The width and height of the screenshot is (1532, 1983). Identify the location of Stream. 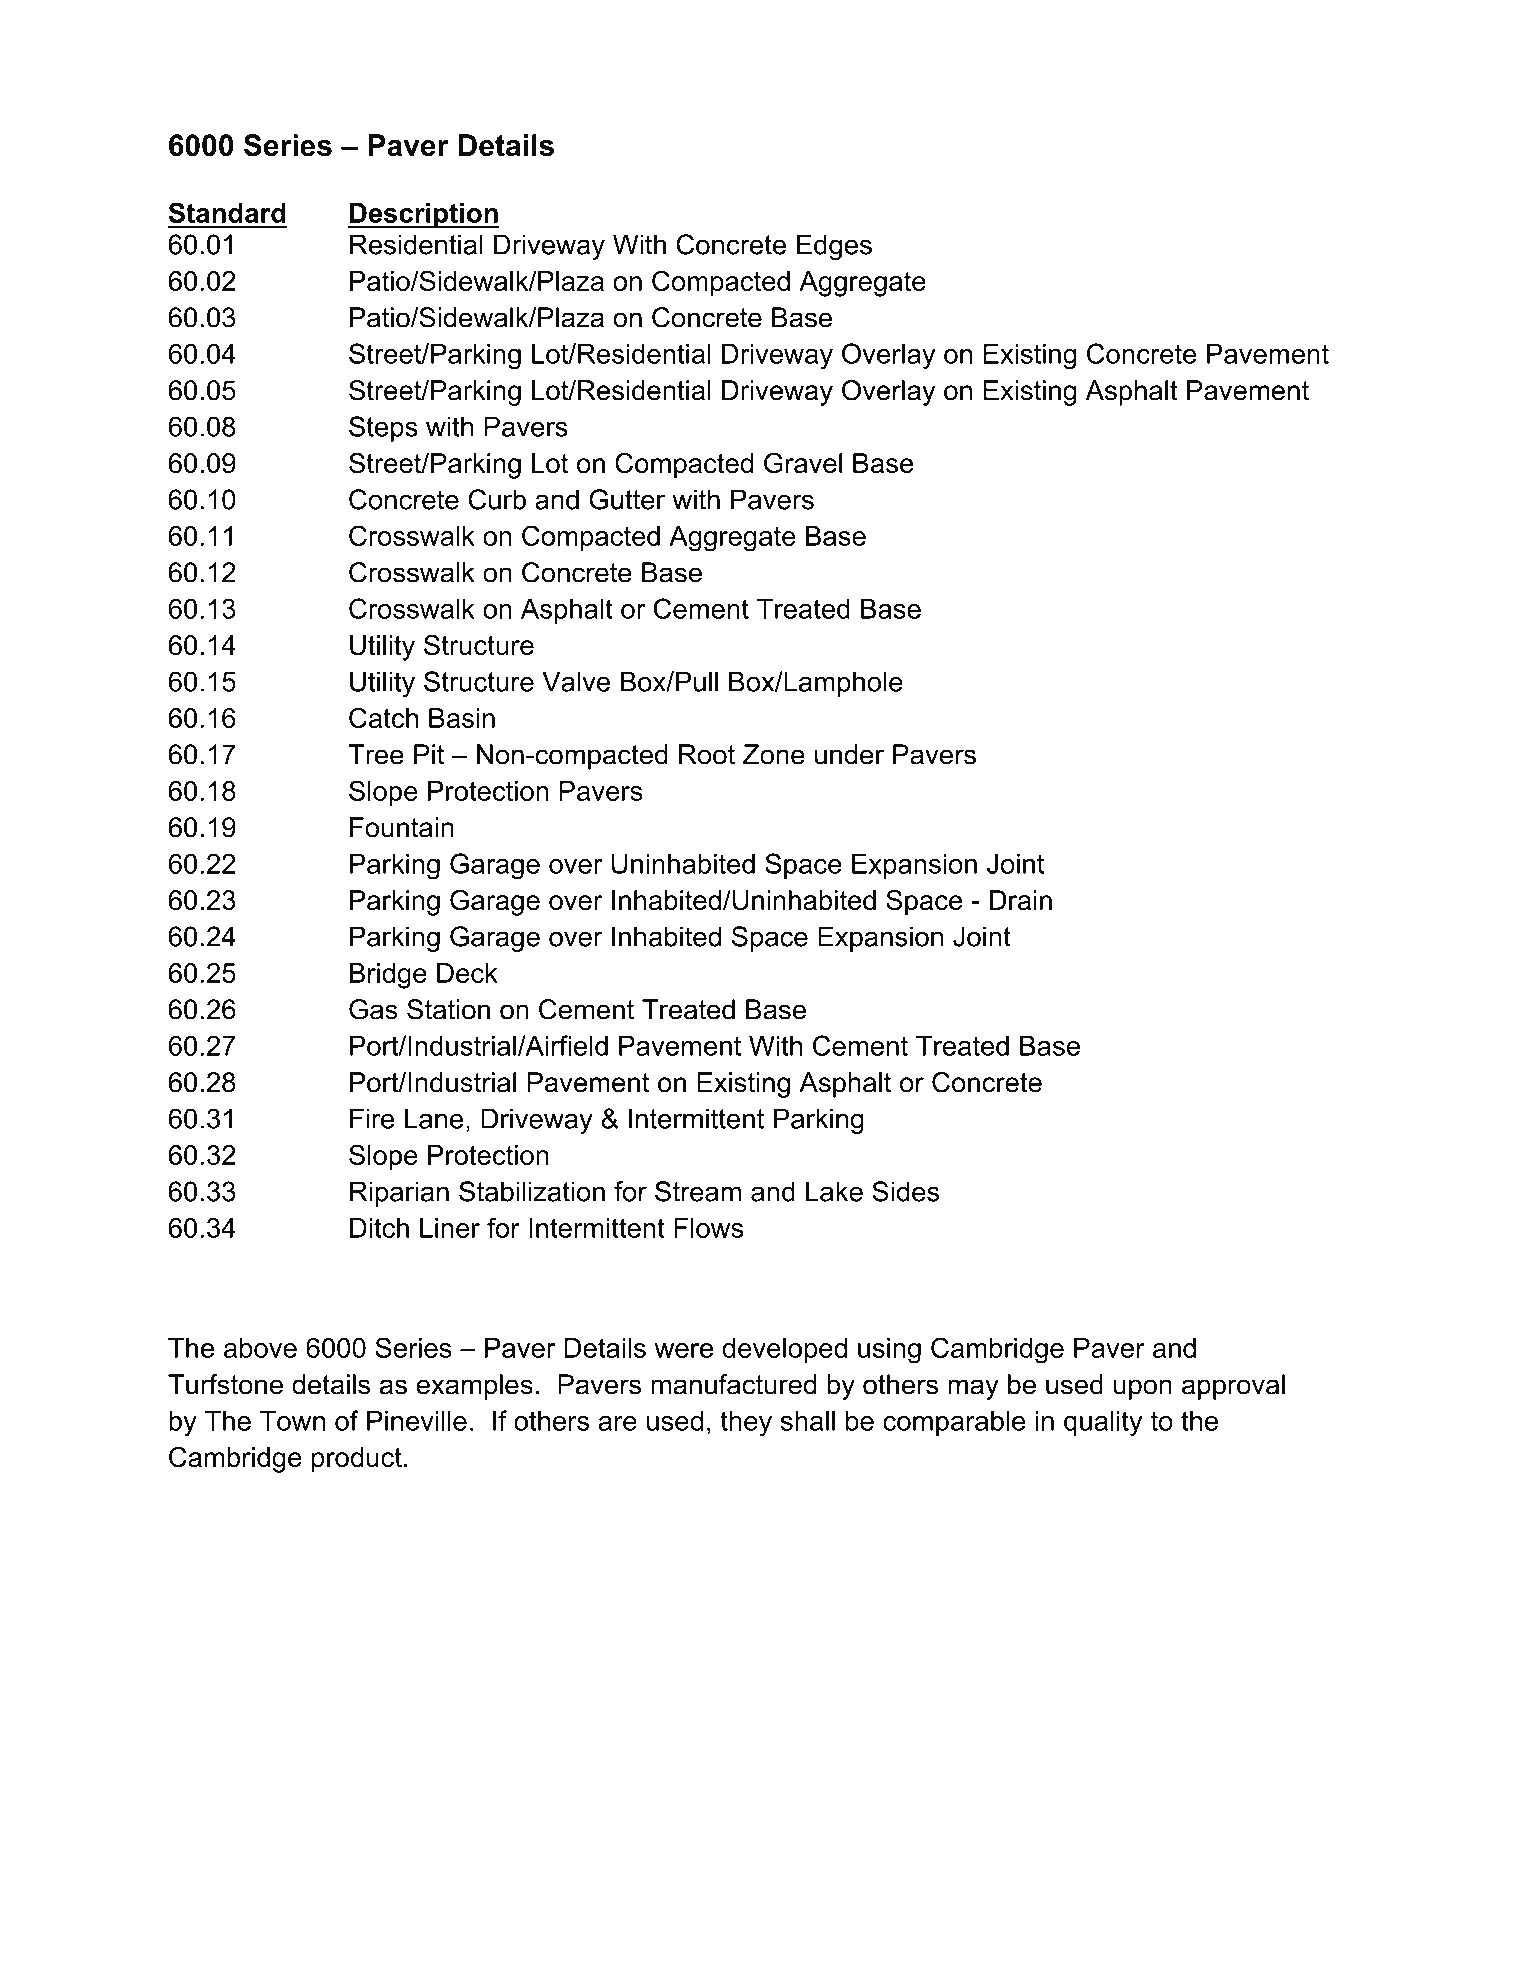
(698, 1191).
